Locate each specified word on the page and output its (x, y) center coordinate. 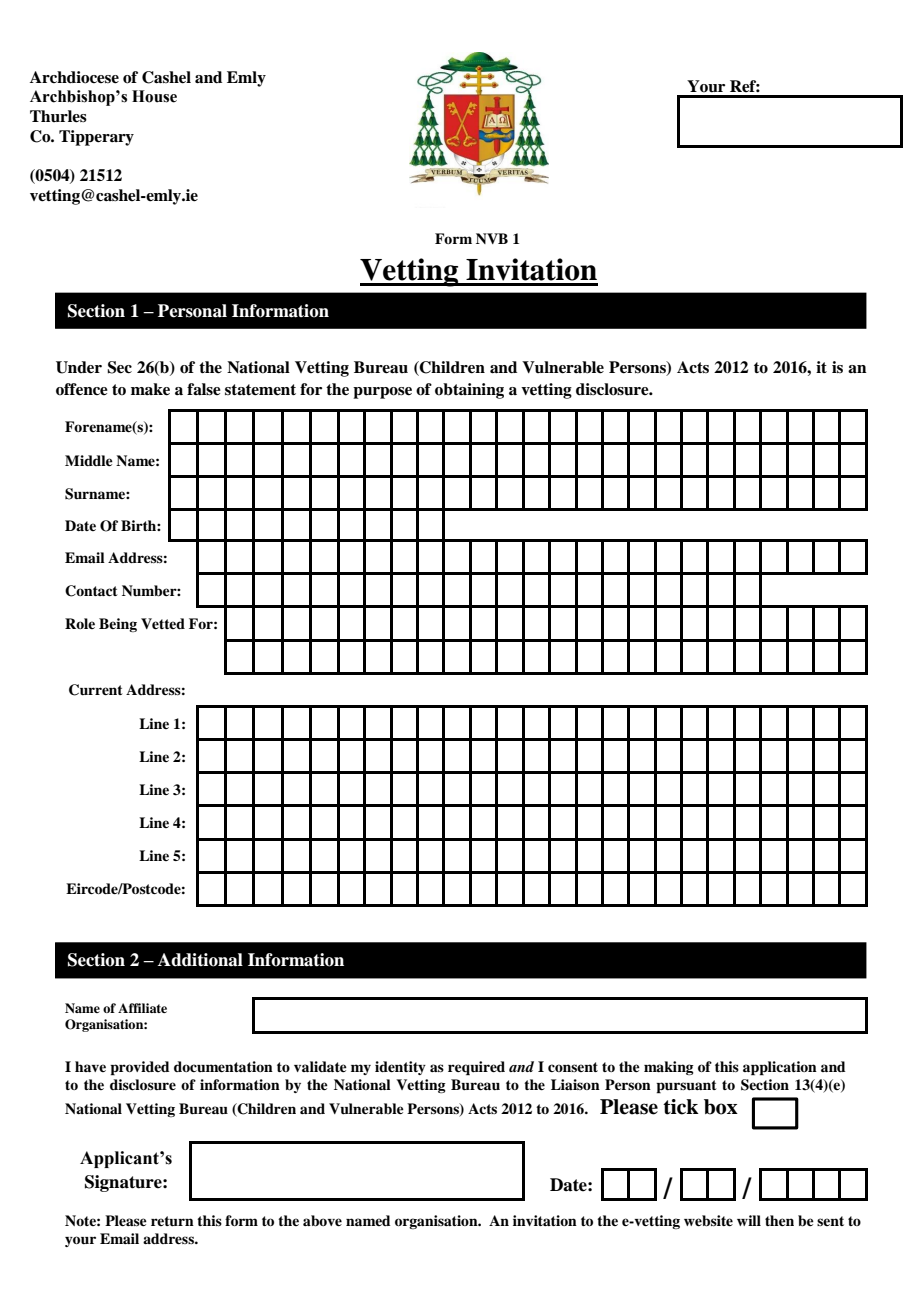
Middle (89, 460)
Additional (200, 960)
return (172, 1221)
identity (400, 1068)
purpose (382, 393)
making (669, 1068)
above (322, 1221)
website (708, 1221)
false (204, 389)
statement (260, 390)
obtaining (469, 391)
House (154, 96)
